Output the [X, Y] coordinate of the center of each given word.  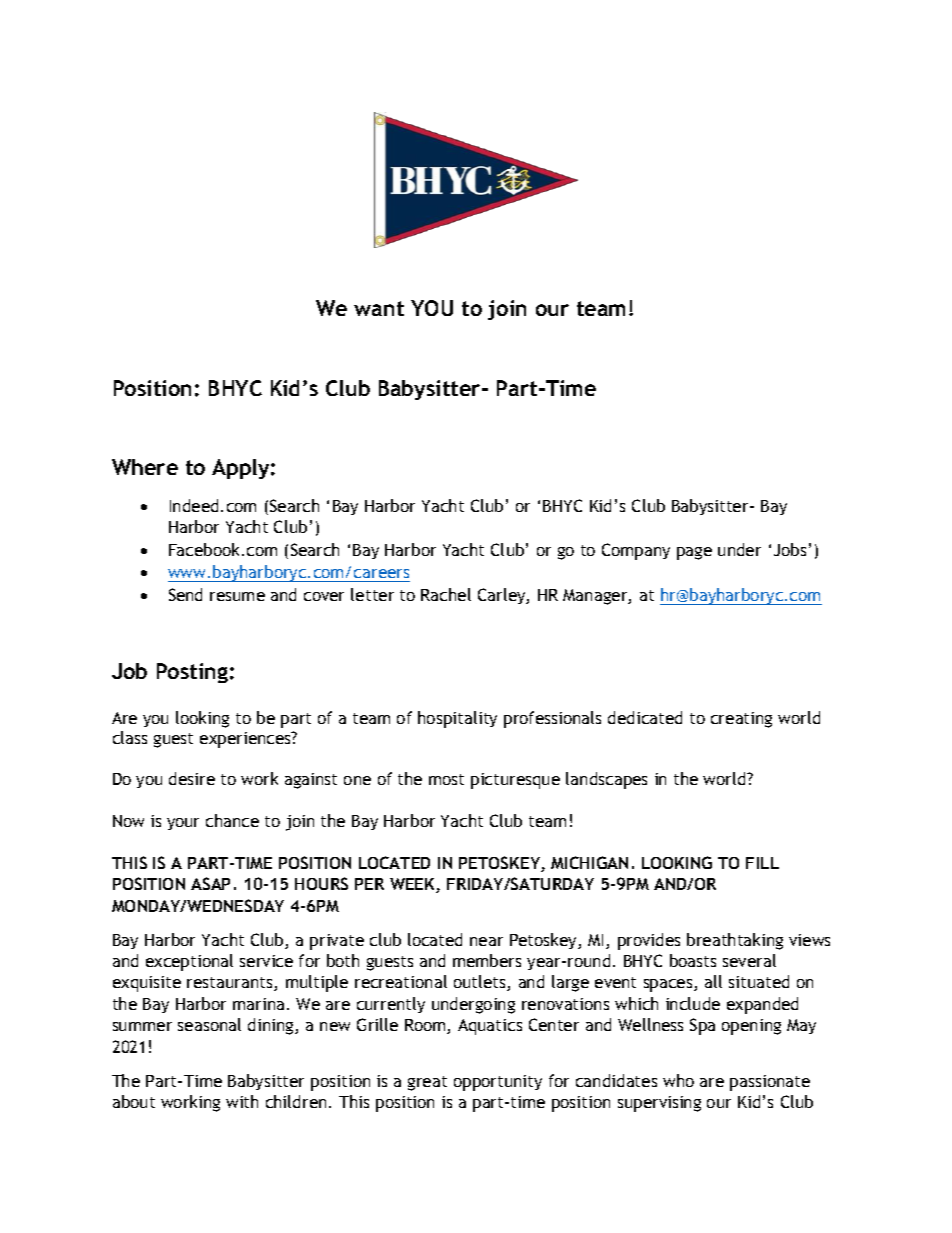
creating [741, 720]
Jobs [790, 549]
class [130, 737]
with [242, 1101]
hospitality [457, 719]
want [379, 308]
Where [145, 467]
